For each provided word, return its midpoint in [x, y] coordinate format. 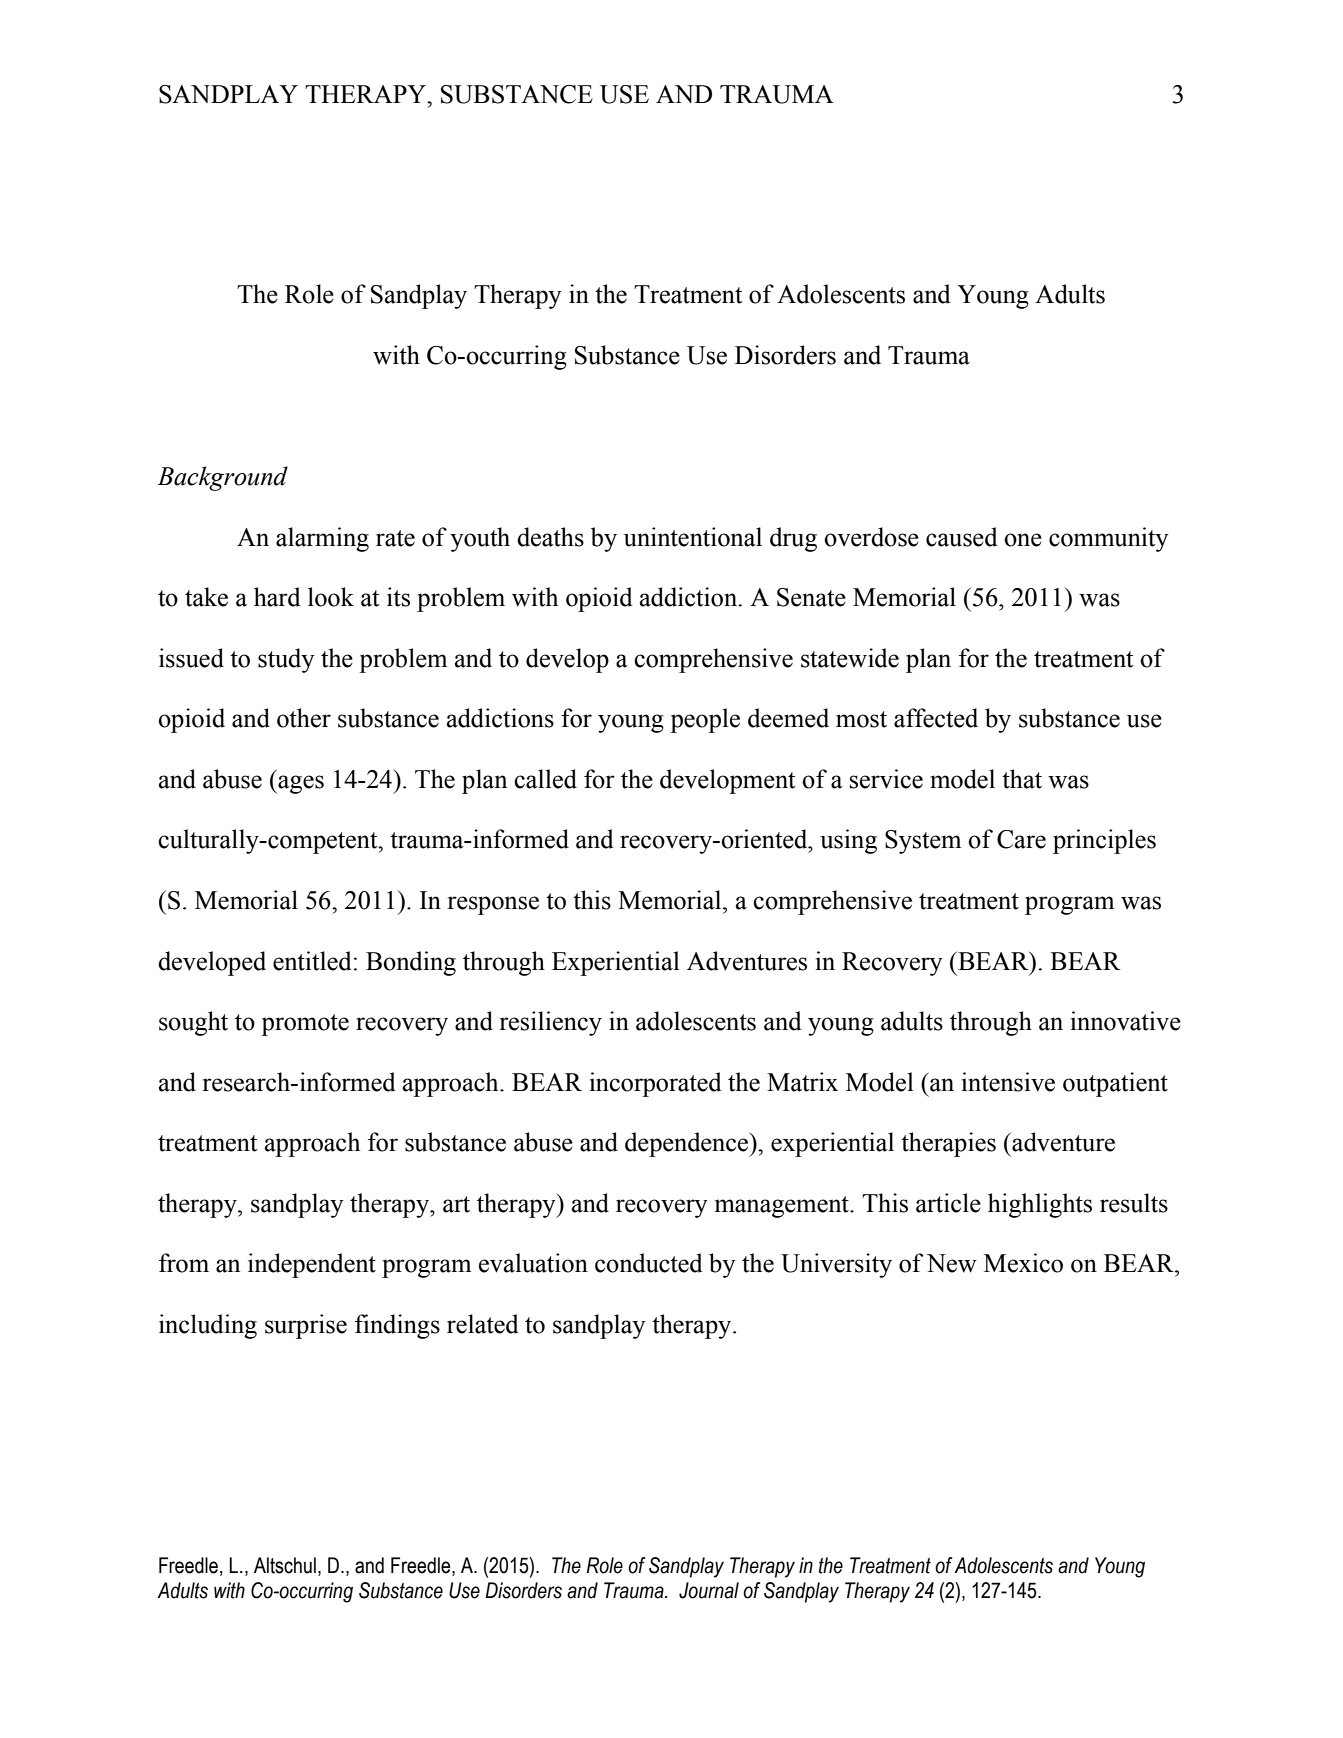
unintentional [693, 537]
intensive [1008, 1082]
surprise [306, 1326]
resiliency [551, 1023]
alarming [322, 539]
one [1023, 540]
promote [305, 1025]
